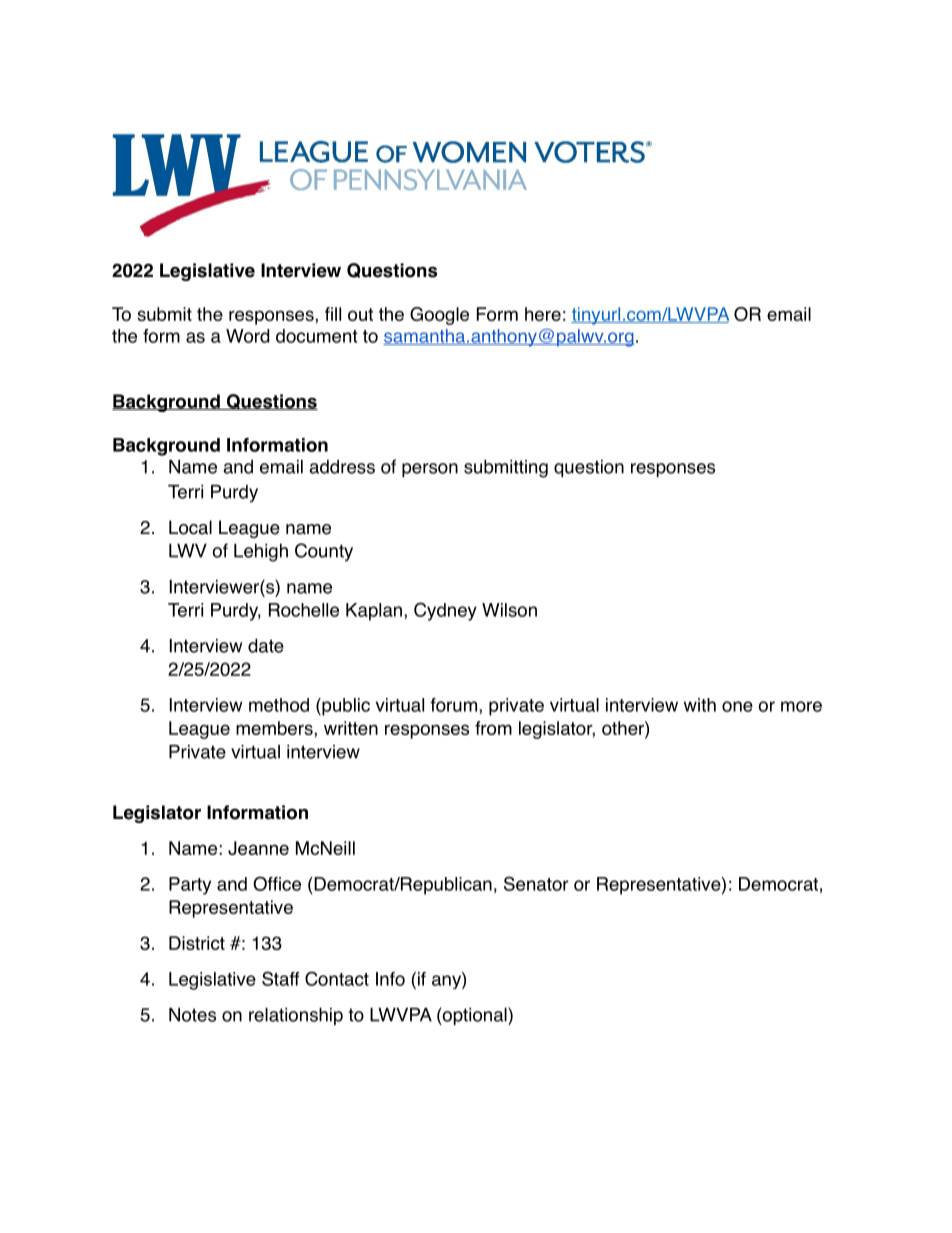 The image size is (952, 1233). Describe the element at coordinates (266, 645) in the screenshot. I see `date` at that location.
